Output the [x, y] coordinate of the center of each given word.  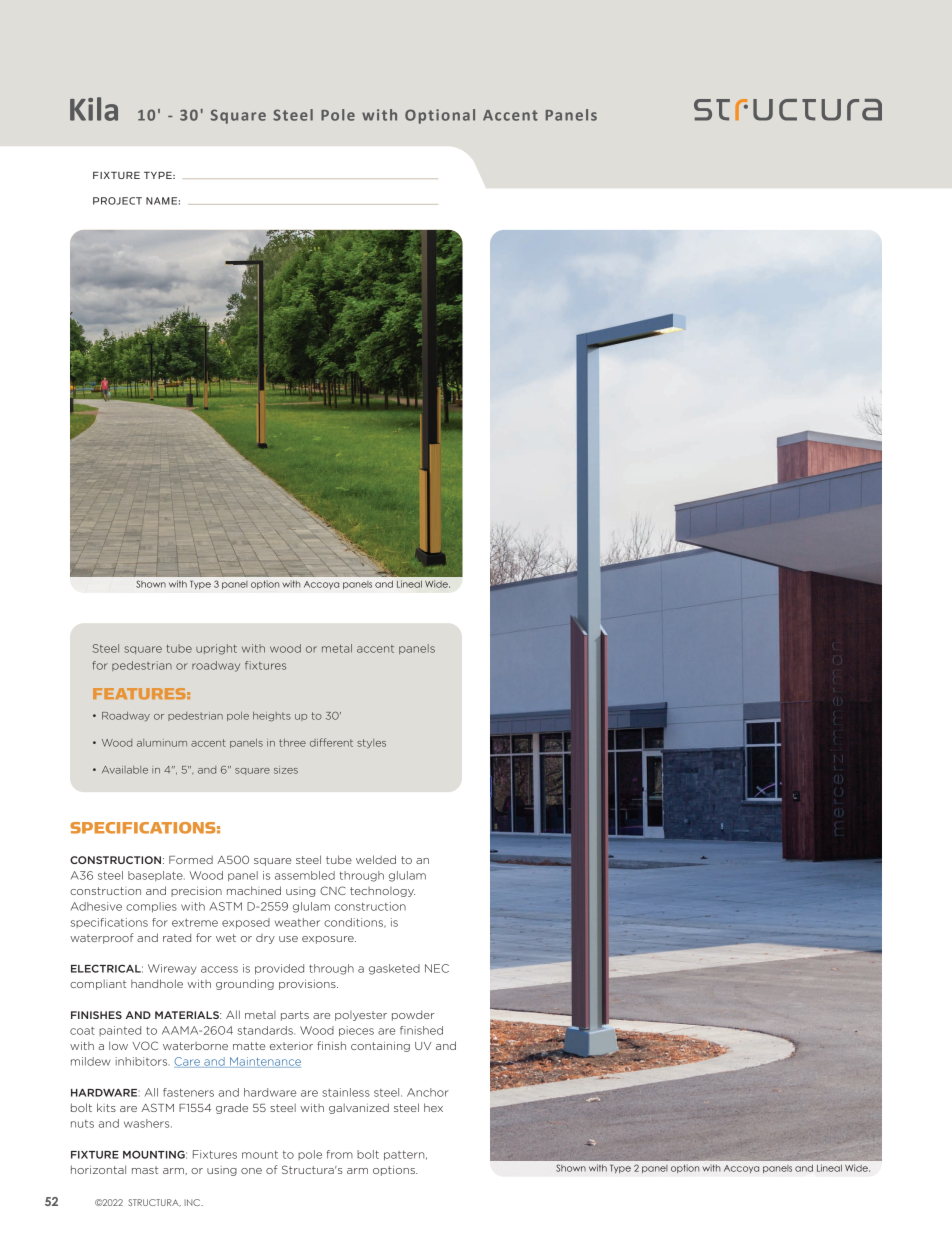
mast [145, 1170]
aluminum [162, 743]
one [251, 1171]
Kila [94, 109]
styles [371, 743]
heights [272, 716]
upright [216, 649]
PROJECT [117, 201]
